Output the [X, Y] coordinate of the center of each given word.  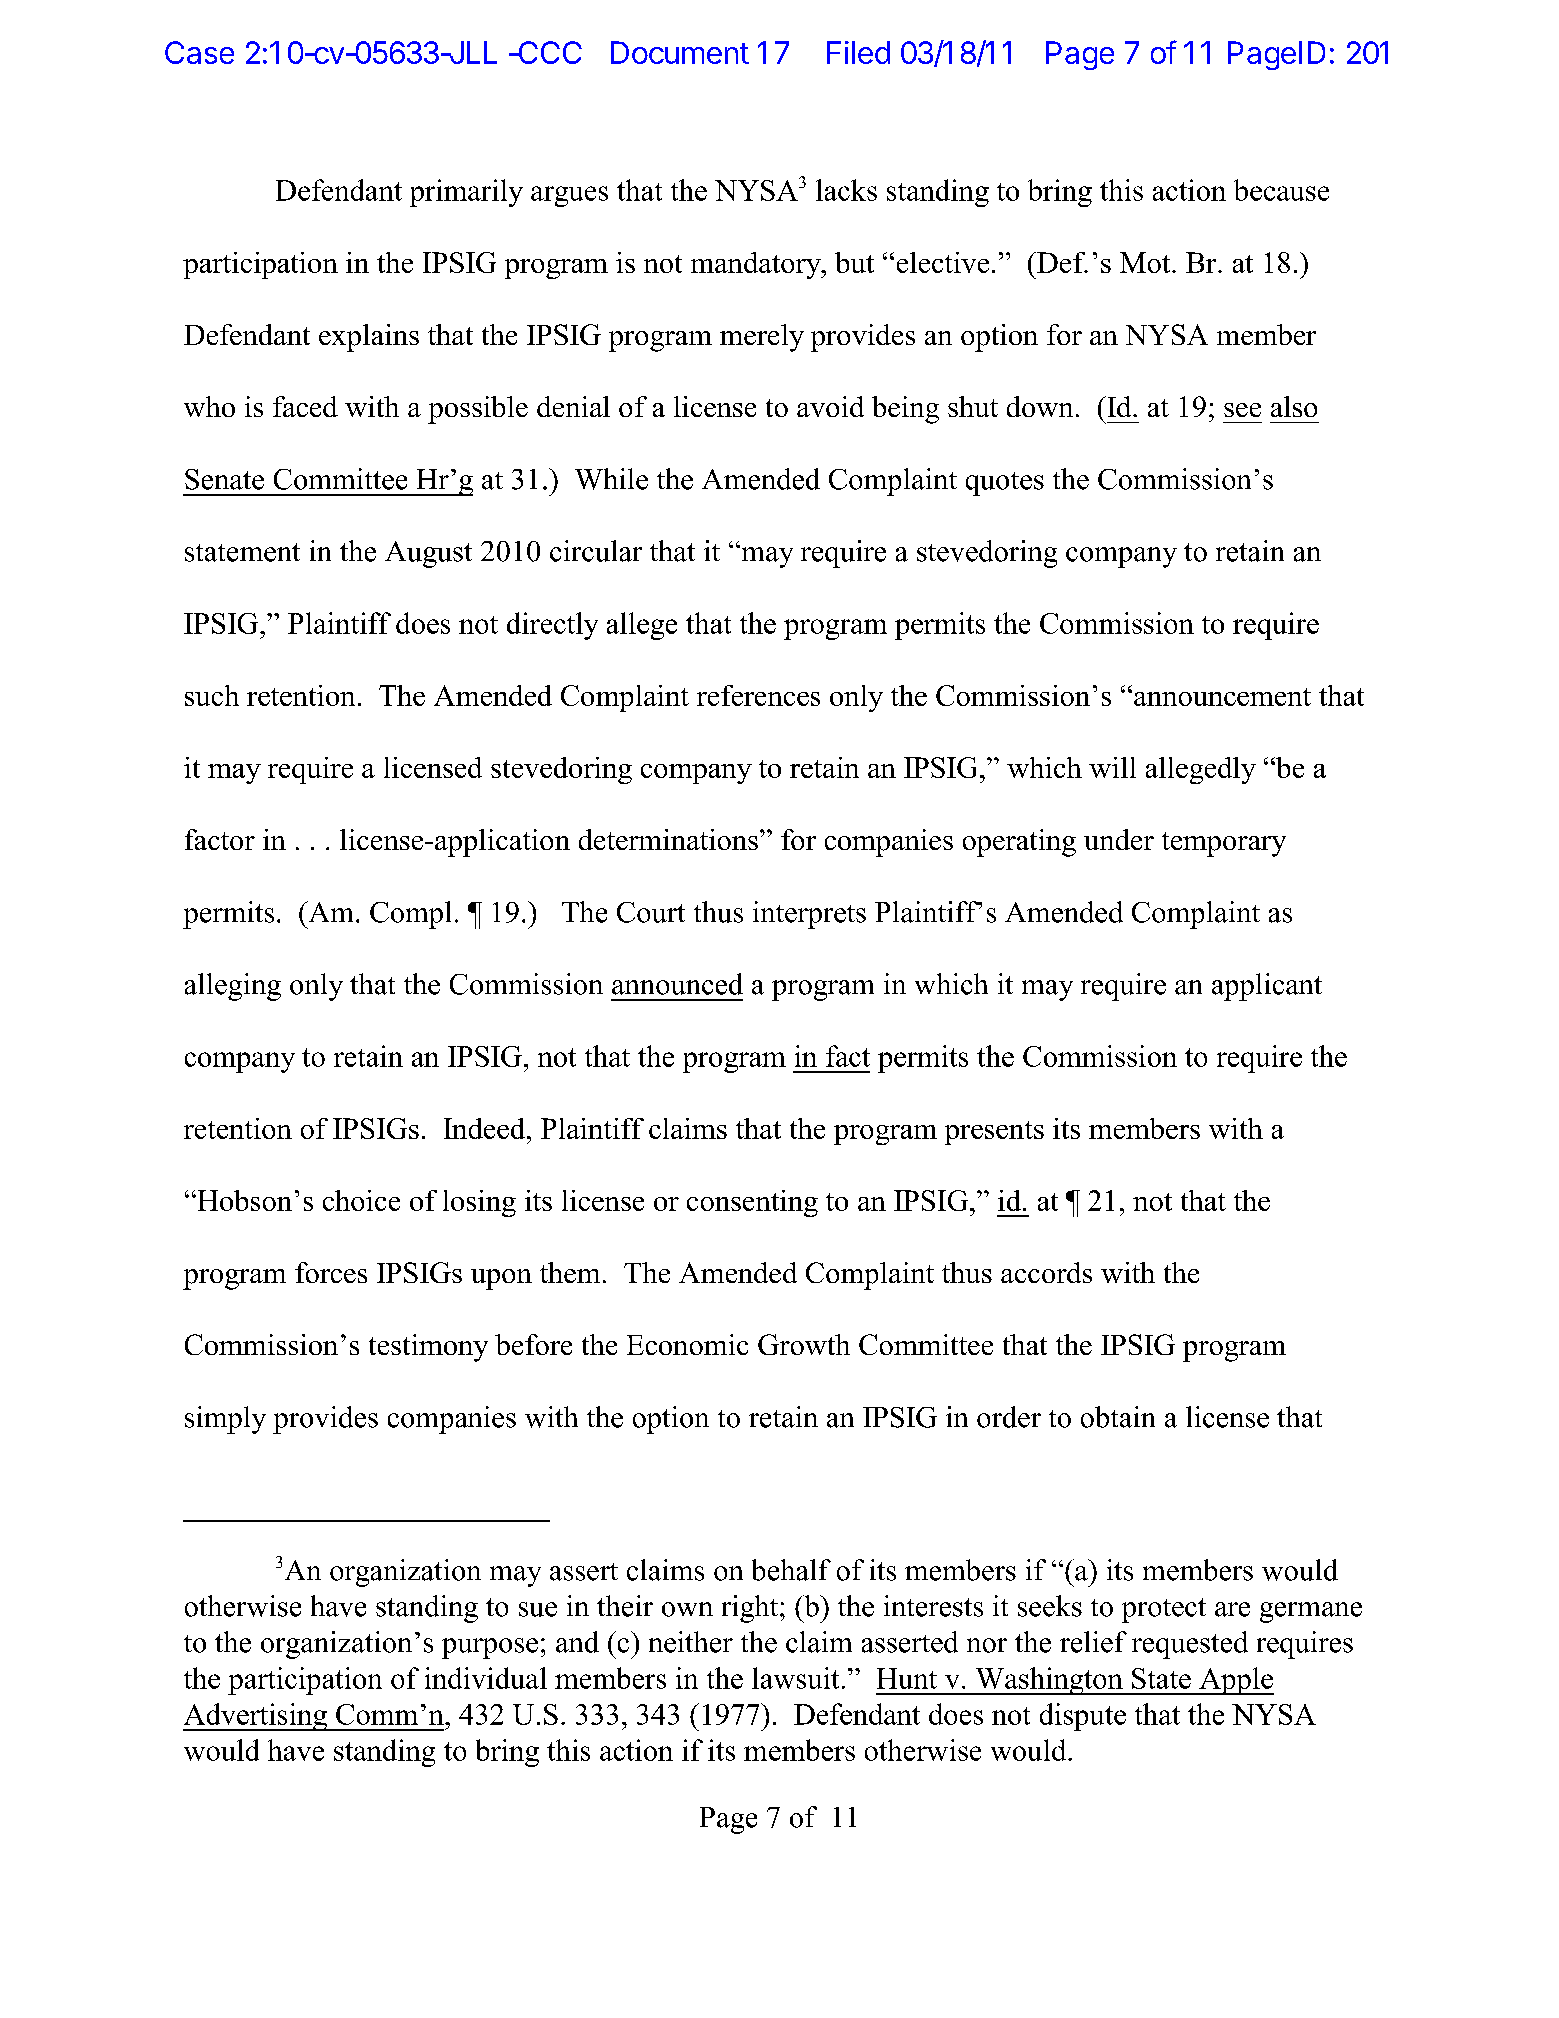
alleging [233, 987]
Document [680, 52]
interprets [809, 915]
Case [199, 52]
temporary [1224, 844]
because [1281, 190]
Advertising [256, 1717]
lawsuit [795, 1678]
